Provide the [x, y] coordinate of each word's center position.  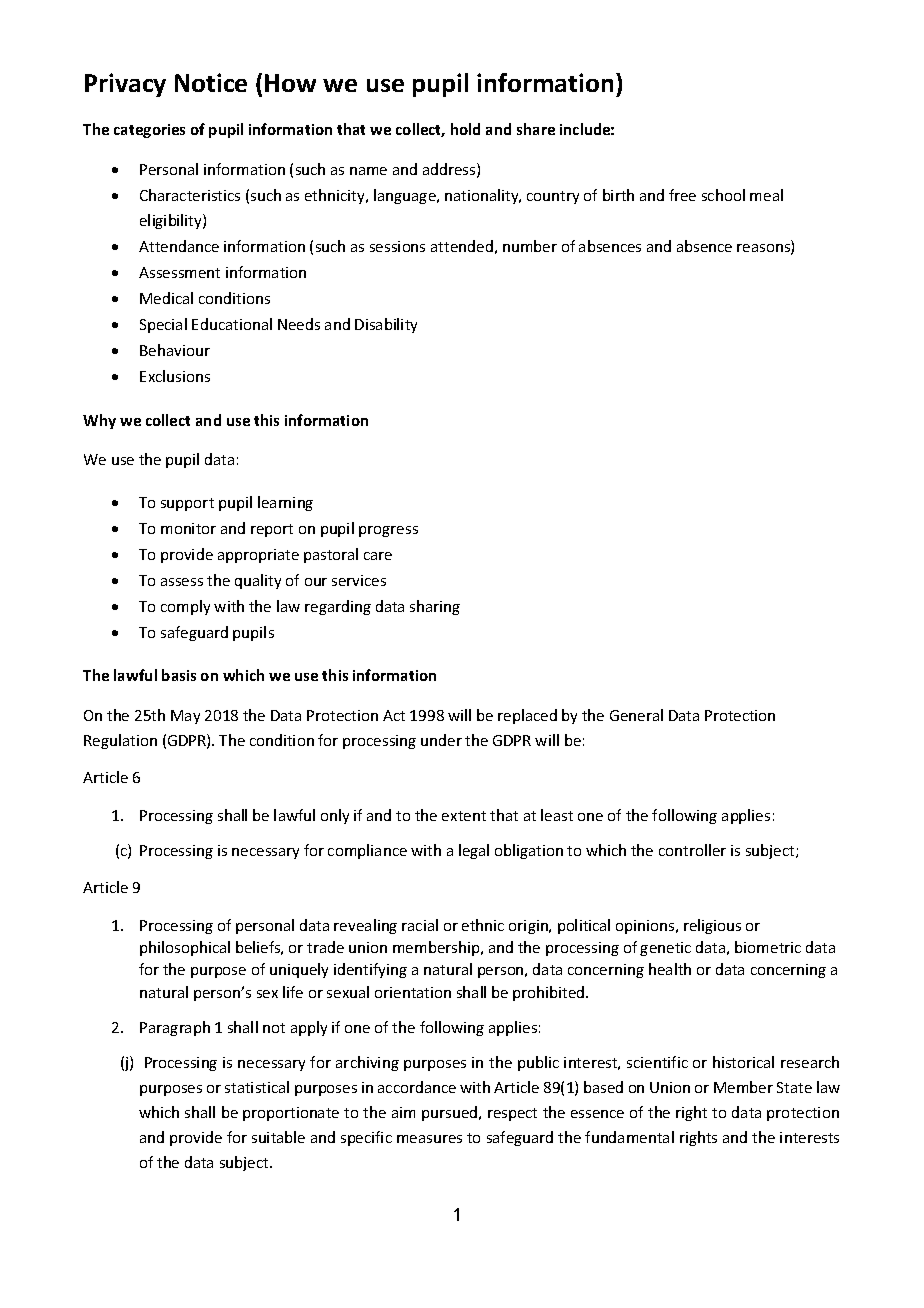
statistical [257, 1087]
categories [149, 131]
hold [465, 129]
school [723, 195]
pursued [451, 1113]
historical [743, 1062]
